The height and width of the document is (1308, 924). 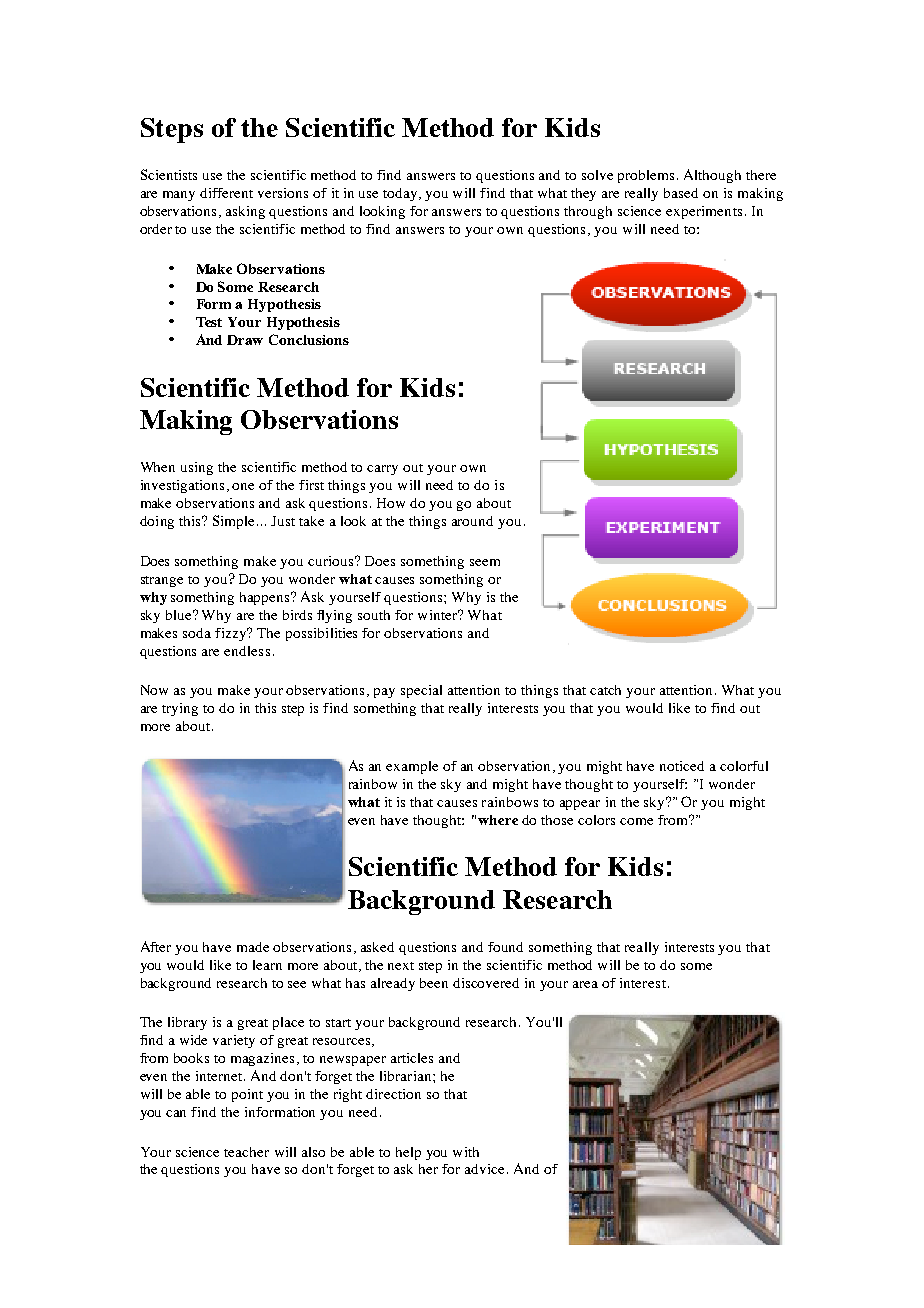 I want to click on seem, so click(x=485, y=562).
